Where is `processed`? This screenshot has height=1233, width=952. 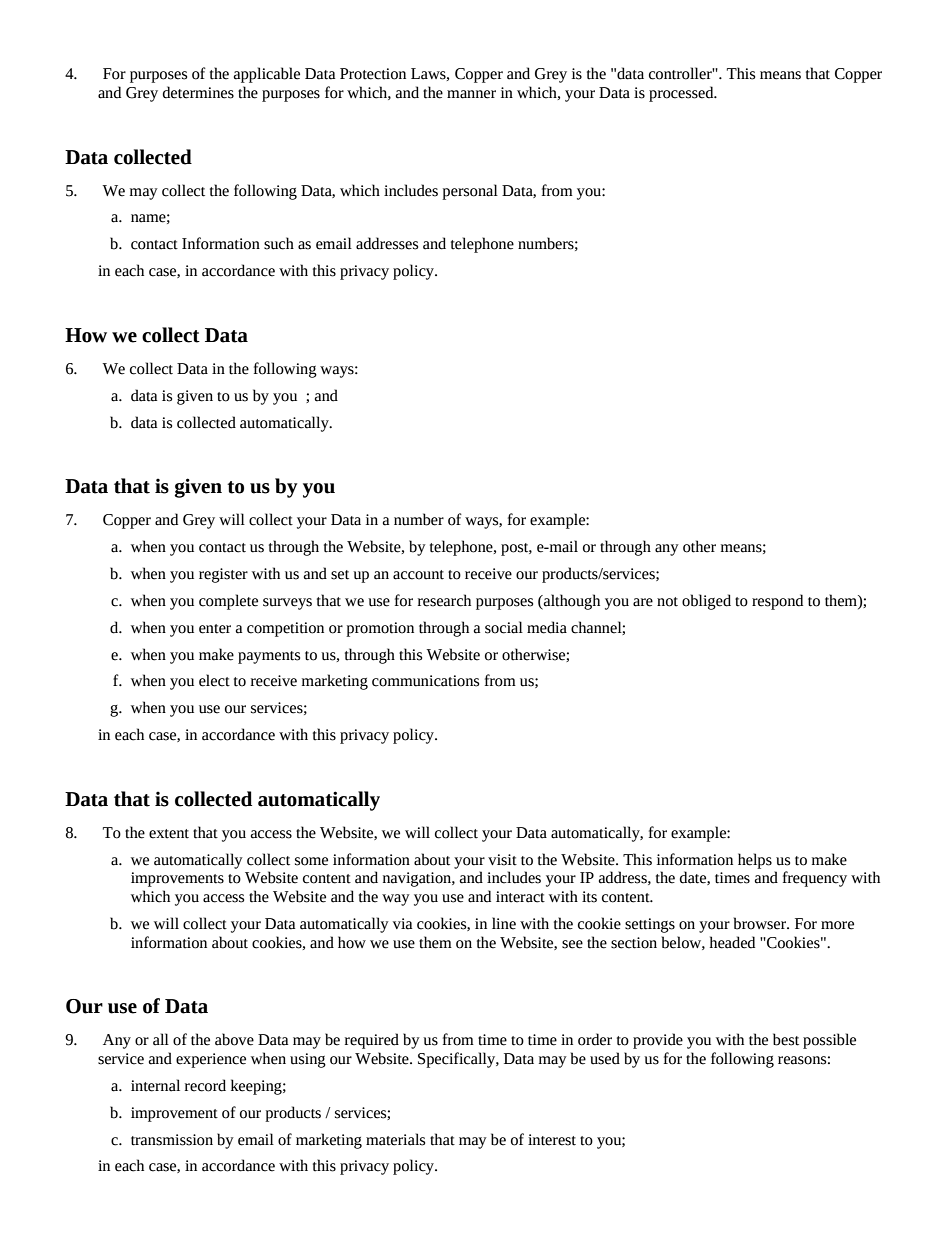
processed is located at coordinates (682, 94).
